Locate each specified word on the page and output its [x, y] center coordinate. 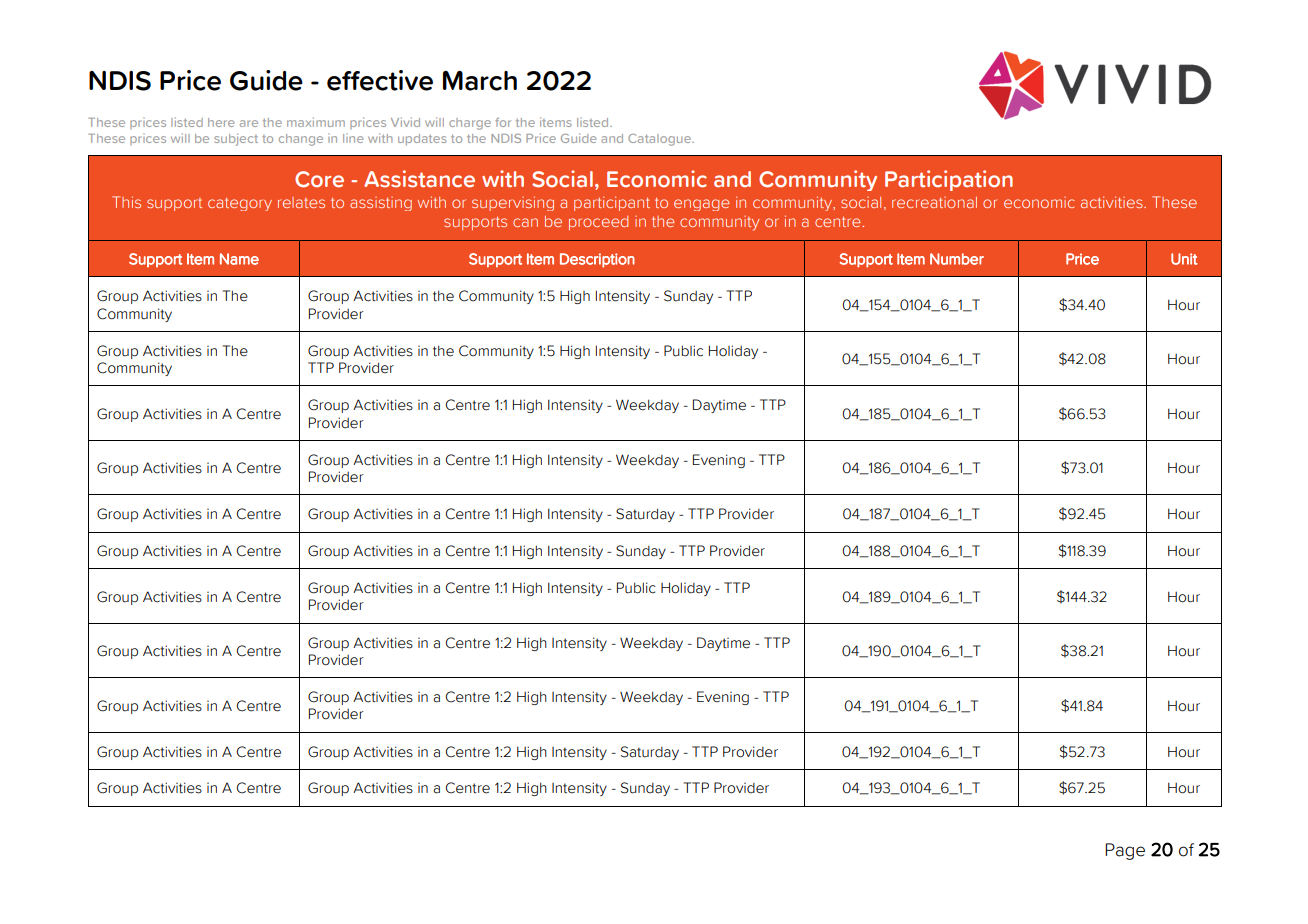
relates [301, 202]
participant [612, 203]
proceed [598, 223]
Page [1125, 851]
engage [701, 205]
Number [957, 259]
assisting [381, 204]
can [525, 222]
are [249, 123]
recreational [934, 202]
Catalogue [660, 140]
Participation [949, 180]
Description [597, 260]
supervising [513, 203]
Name [239, 259]
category [240, 204]
